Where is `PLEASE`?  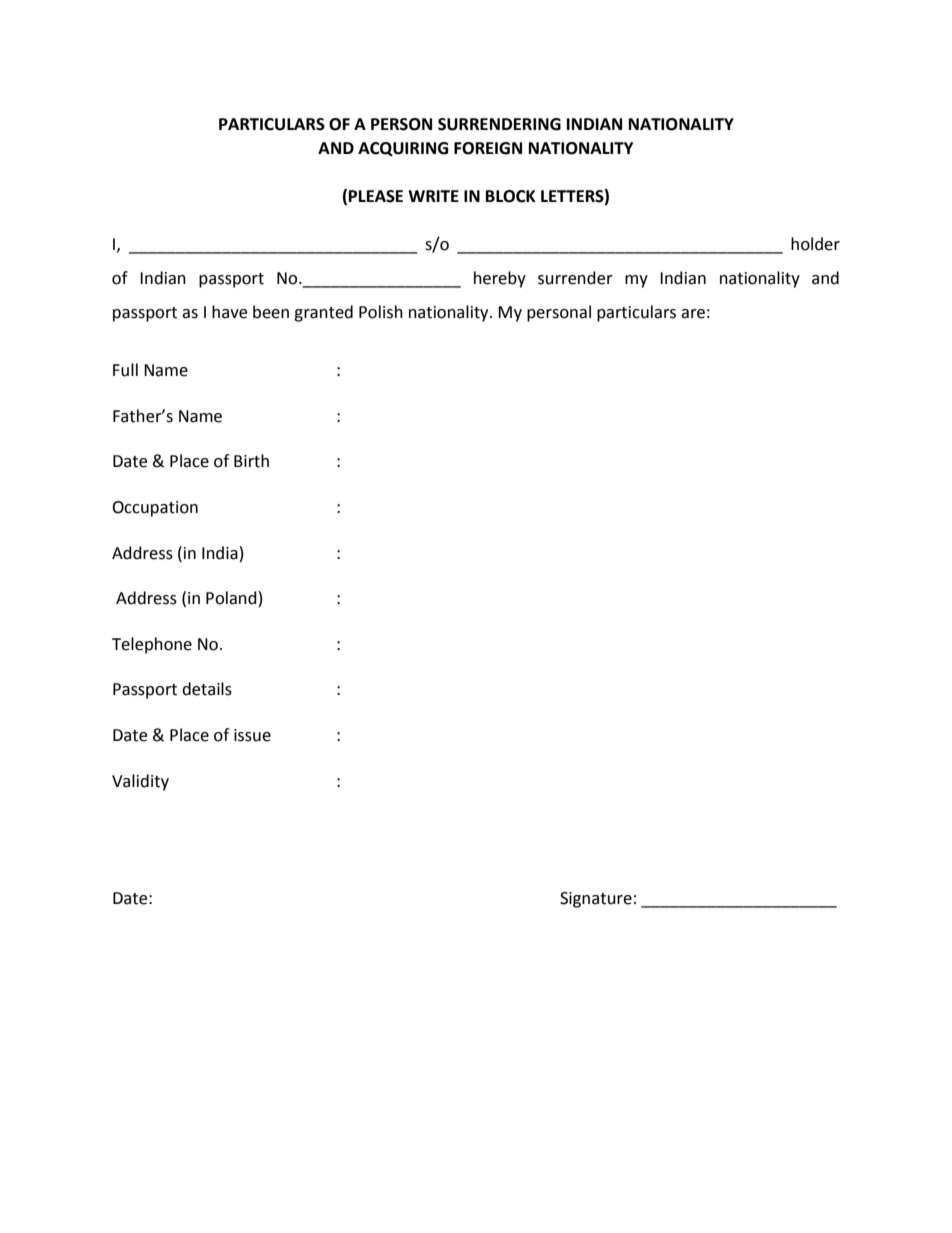 PLEASE is located at coordinates (376, 196).
